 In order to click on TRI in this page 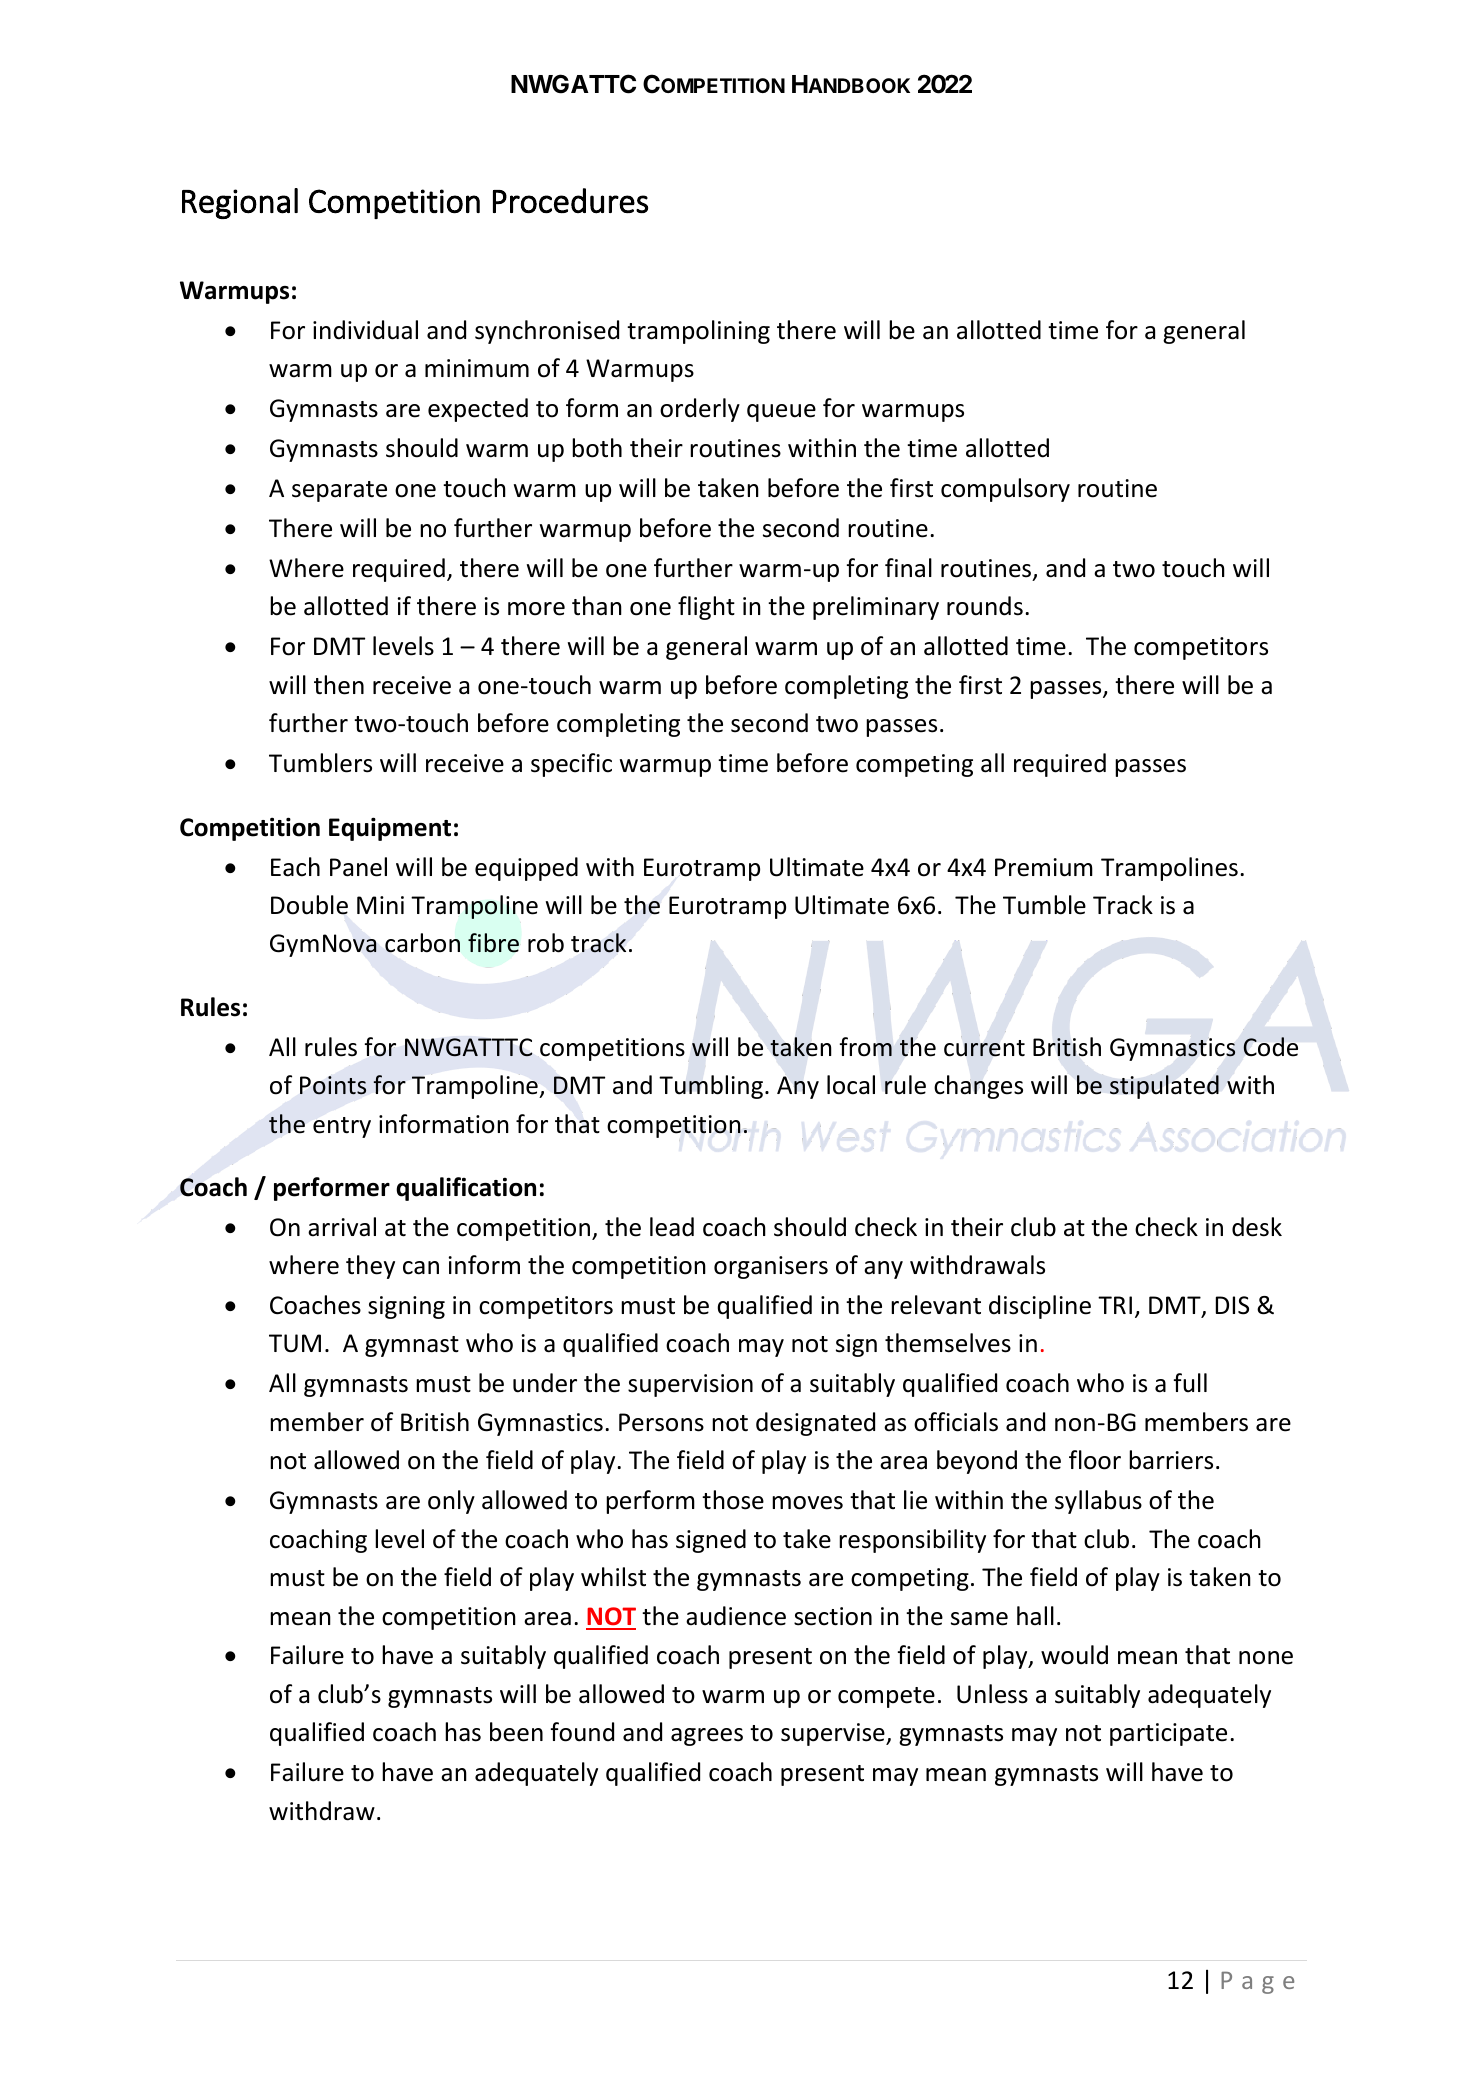, I will do `click(1115, 1305)`.
